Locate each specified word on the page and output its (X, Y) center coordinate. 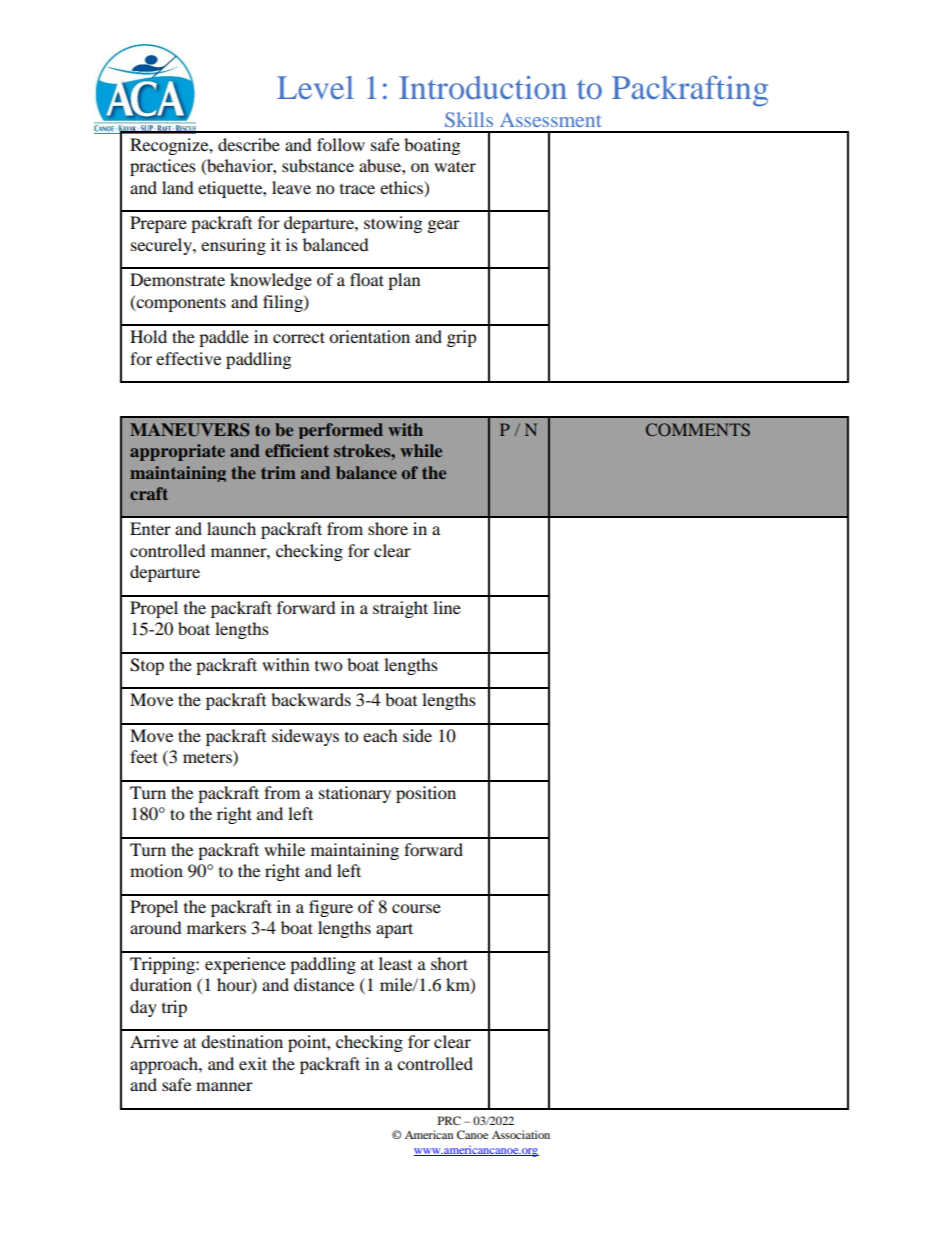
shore (388, 528)
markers (216, 927)
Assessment (550, 119)
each (380, 735)
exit (253, 1063)
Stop (147, 666)
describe (249, 144)
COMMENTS (698, 429)
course (416, 908)
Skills (469, 119)
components (180, 303)
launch (231, 528)
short (449, 963)
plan (404, 281)
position (426, 794)
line (447, 607)
